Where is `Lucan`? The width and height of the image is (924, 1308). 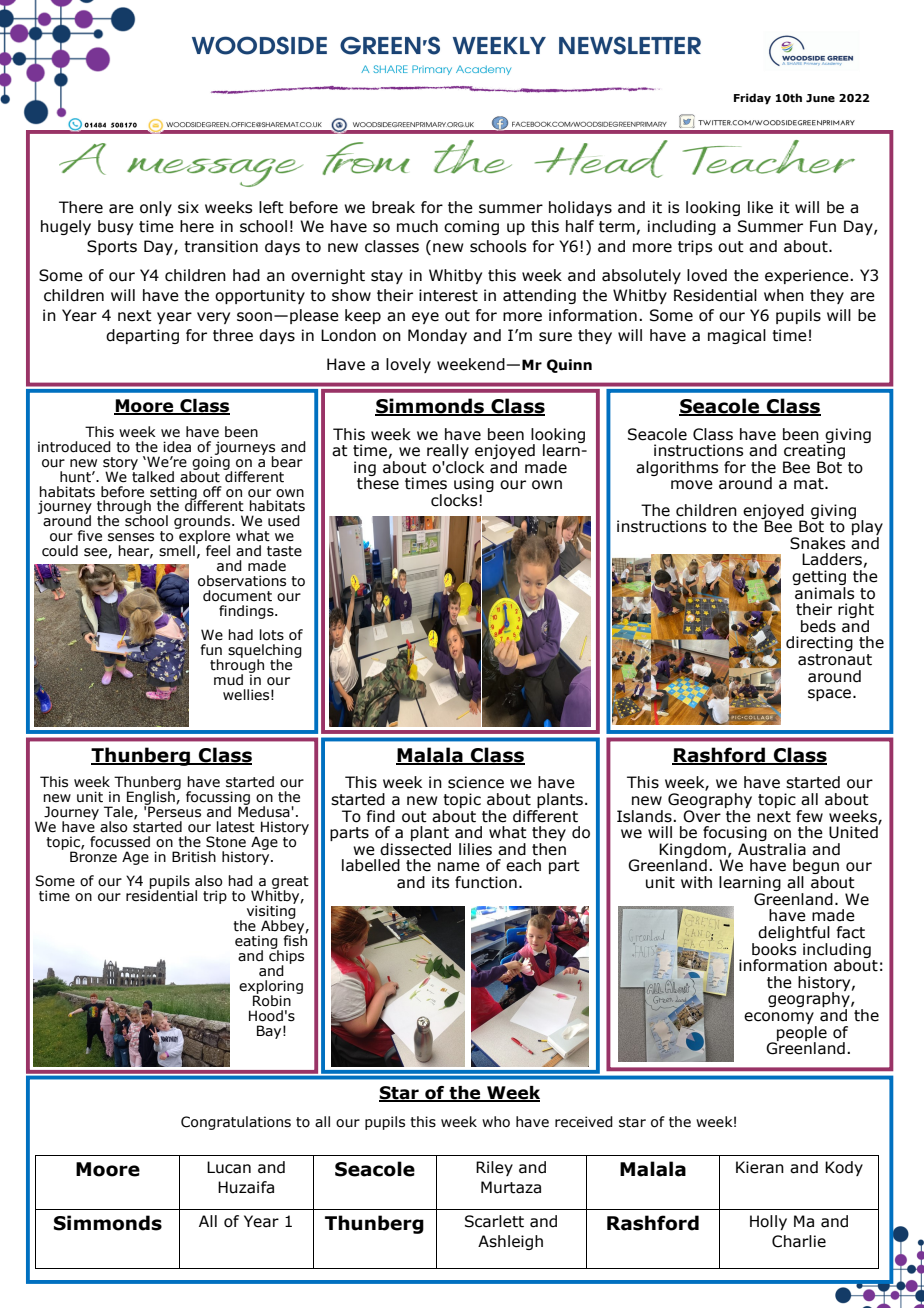
Lucan is located at coordinates (229, 1167).
